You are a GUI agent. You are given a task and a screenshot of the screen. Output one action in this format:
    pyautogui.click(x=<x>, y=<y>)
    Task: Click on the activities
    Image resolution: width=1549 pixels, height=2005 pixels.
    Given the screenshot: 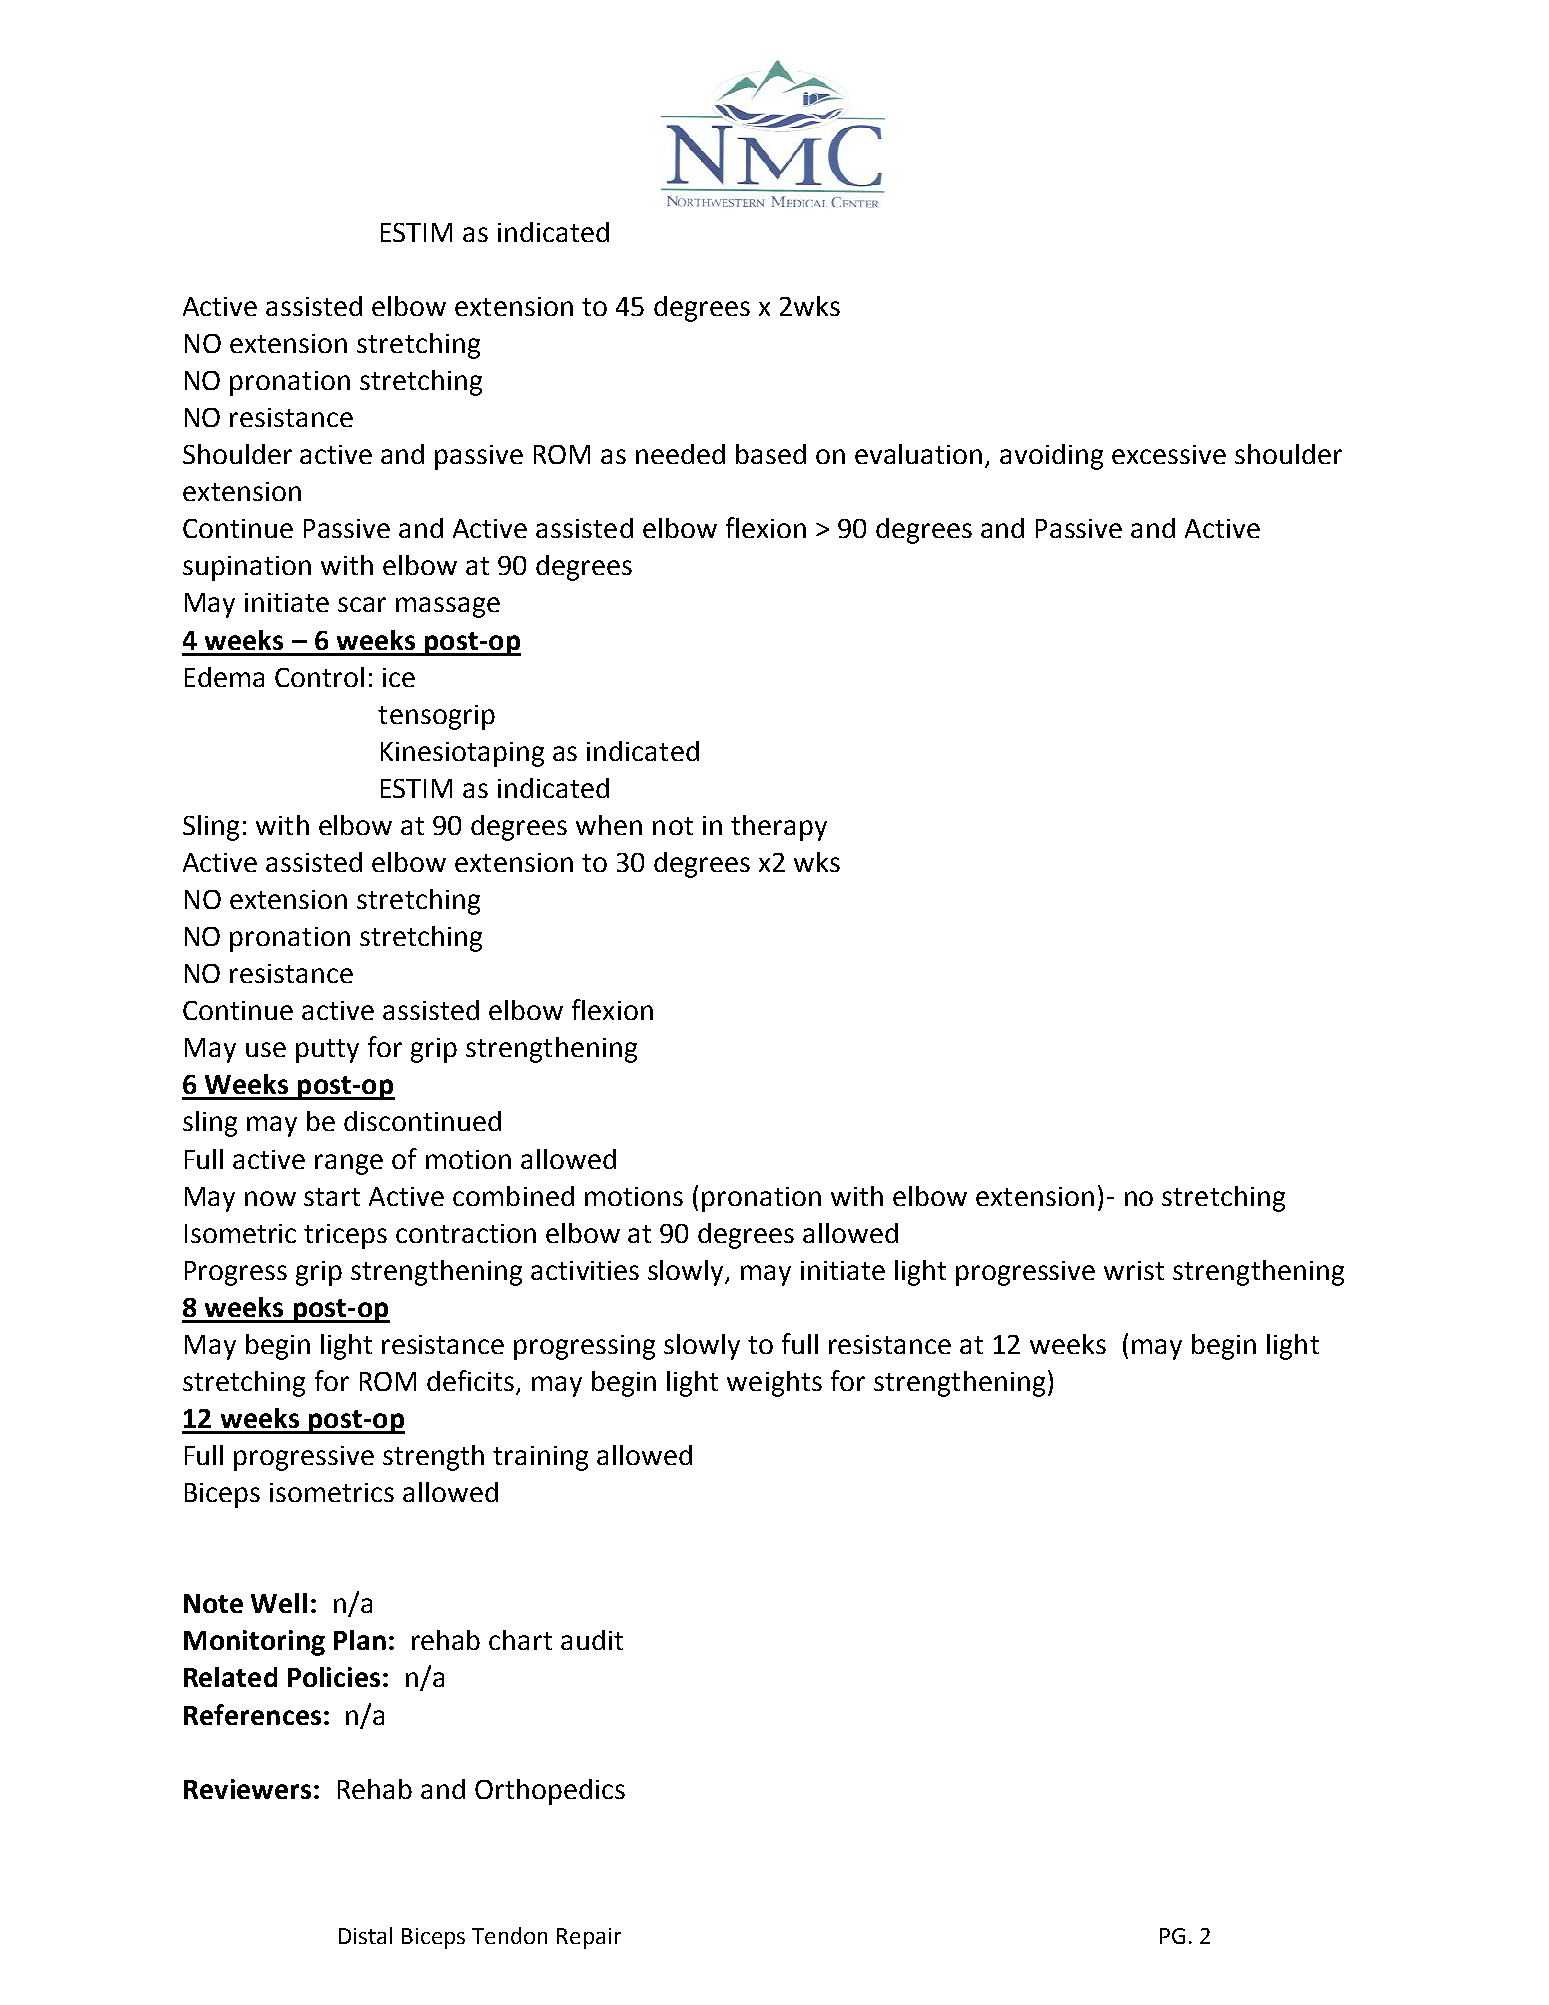 What is the action you would take?
    pyautogui.click(x=585, y=1270)
